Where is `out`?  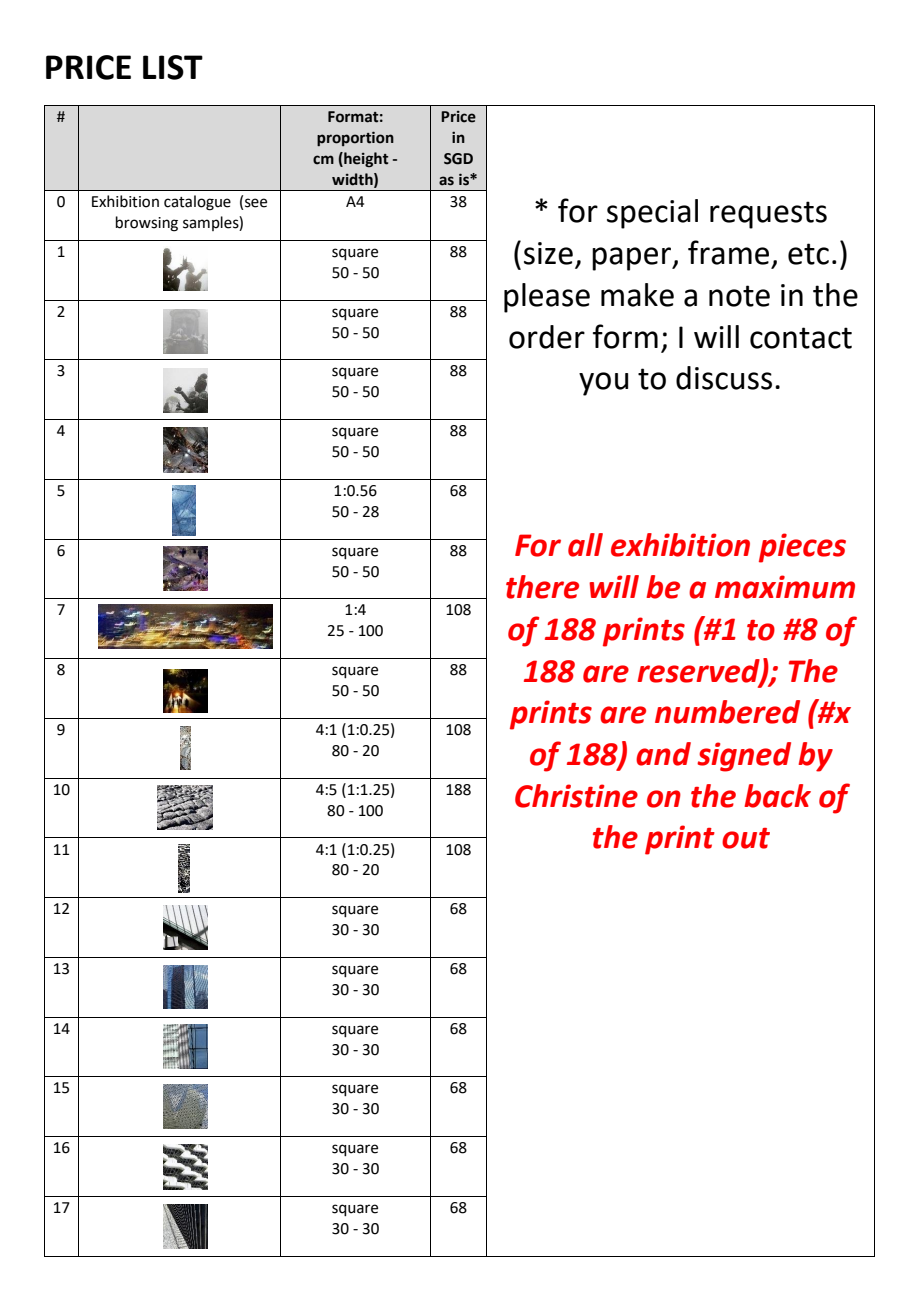
out is located at coordinates (746, 838).
